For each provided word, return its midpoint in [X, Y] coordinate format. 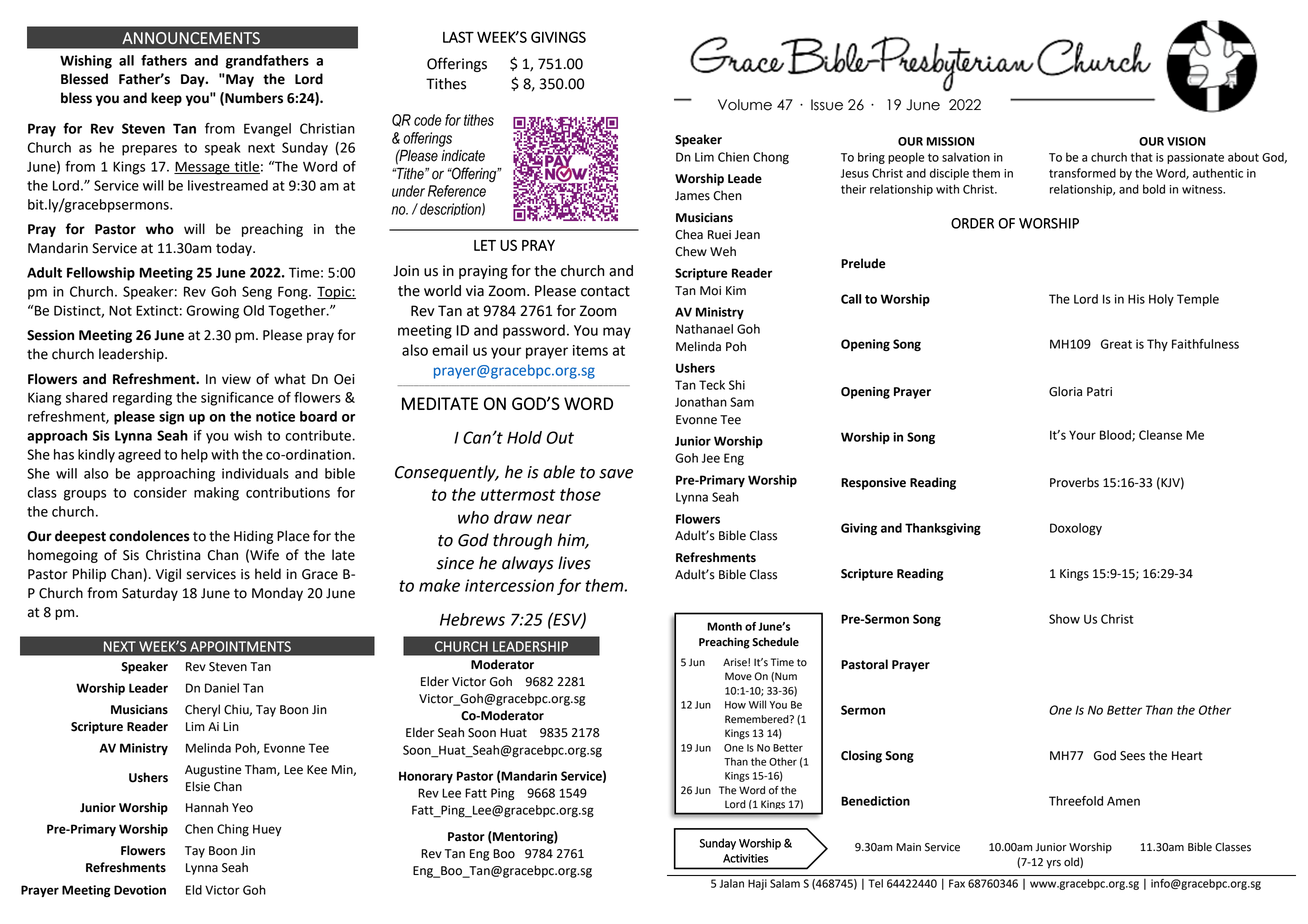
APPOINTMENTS [240, 646]
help [194, 456]
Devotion [140, 890]
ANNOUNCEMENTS [191, 38]
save [616, 474]
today [235, 249]
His [1136, 299]
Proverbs [1074, 482]
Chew [691, 251]
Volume [745, 105]
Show [1064, 619]
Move [738, 676]
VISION [1186, 141]
